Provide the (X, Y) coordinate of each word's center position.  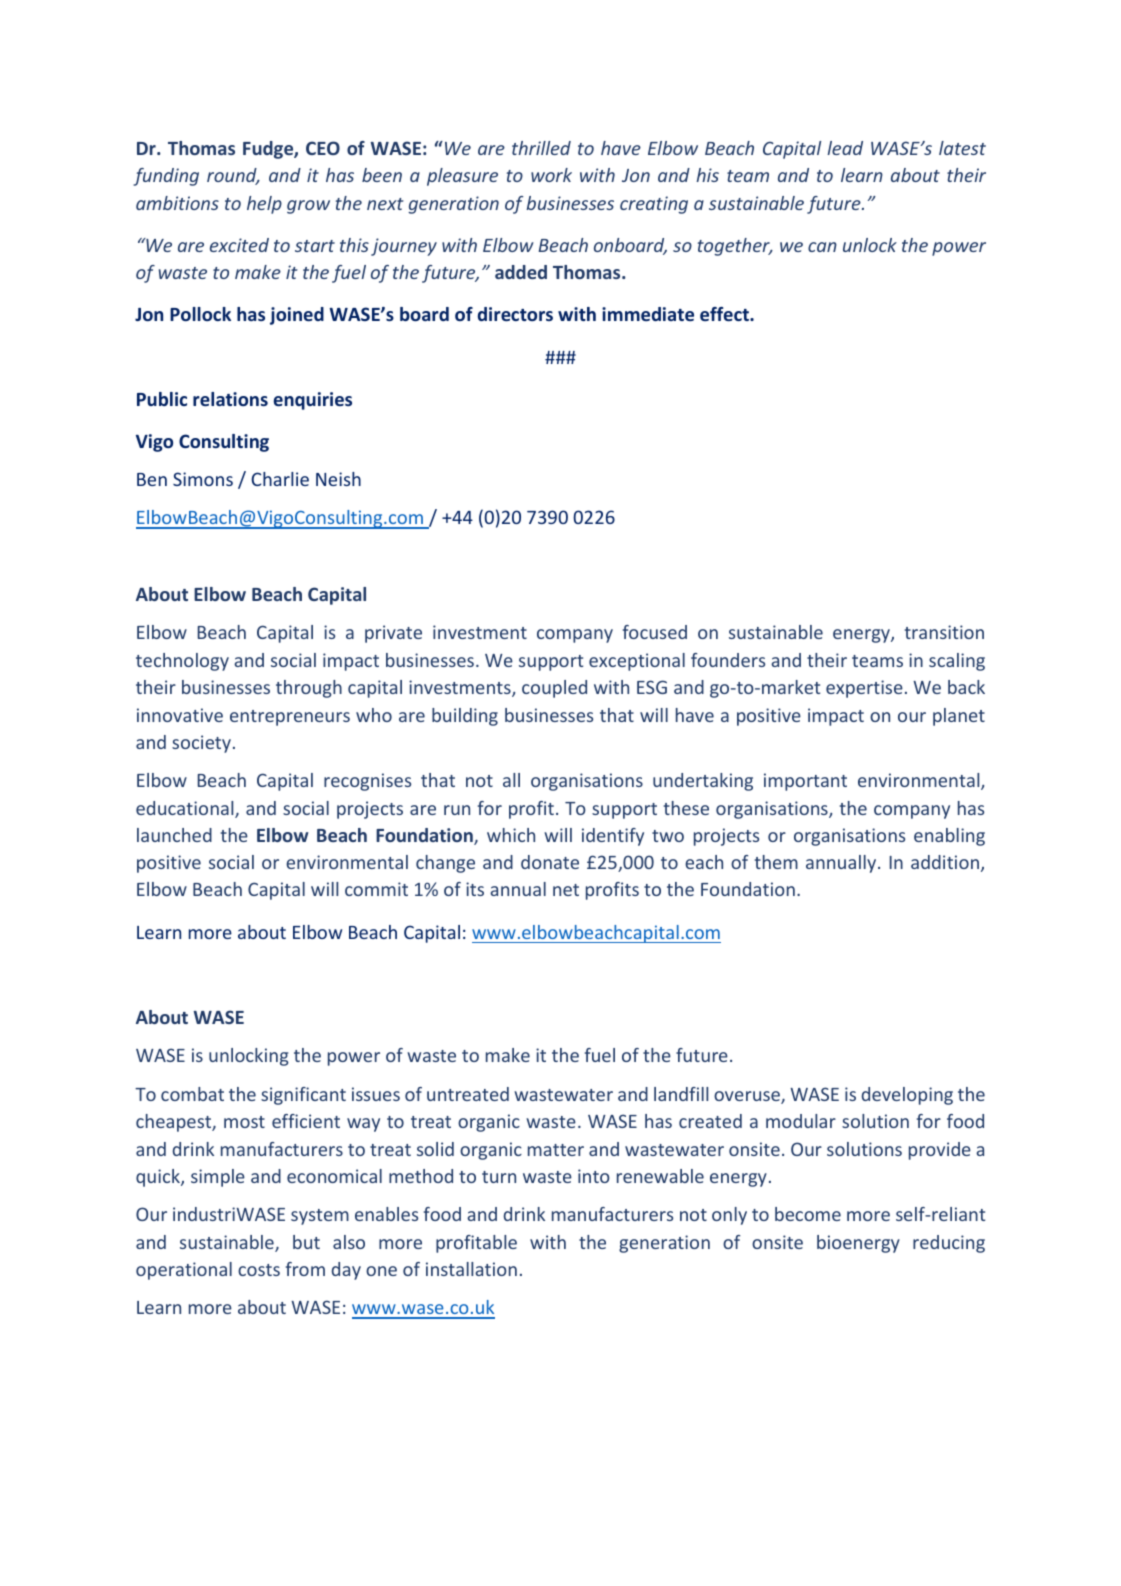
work (551, 175)
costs (259, 1270)
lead (845, 148)
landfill (681, 1094)
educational (186, 809)
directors (515, 314)
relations (230, 399)
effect (725, 314)
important (805, 782)
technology (182, 662)
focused (655, 632)
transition (944, 632)
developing (907, 1096)
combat (192, 1094)
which (511, 835)
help (264, 205)
